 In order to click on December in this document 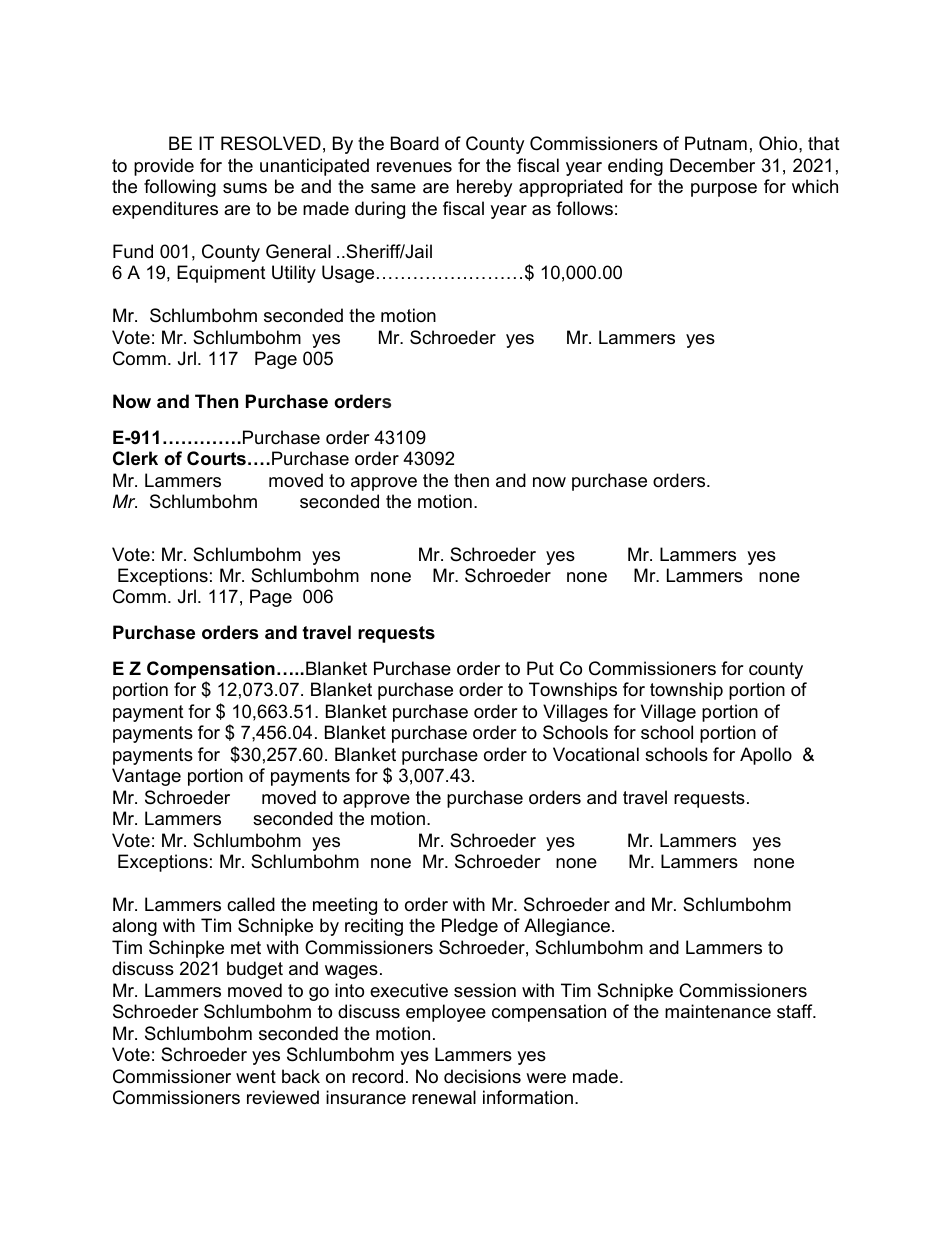, I will do `click(712, 165)`.
